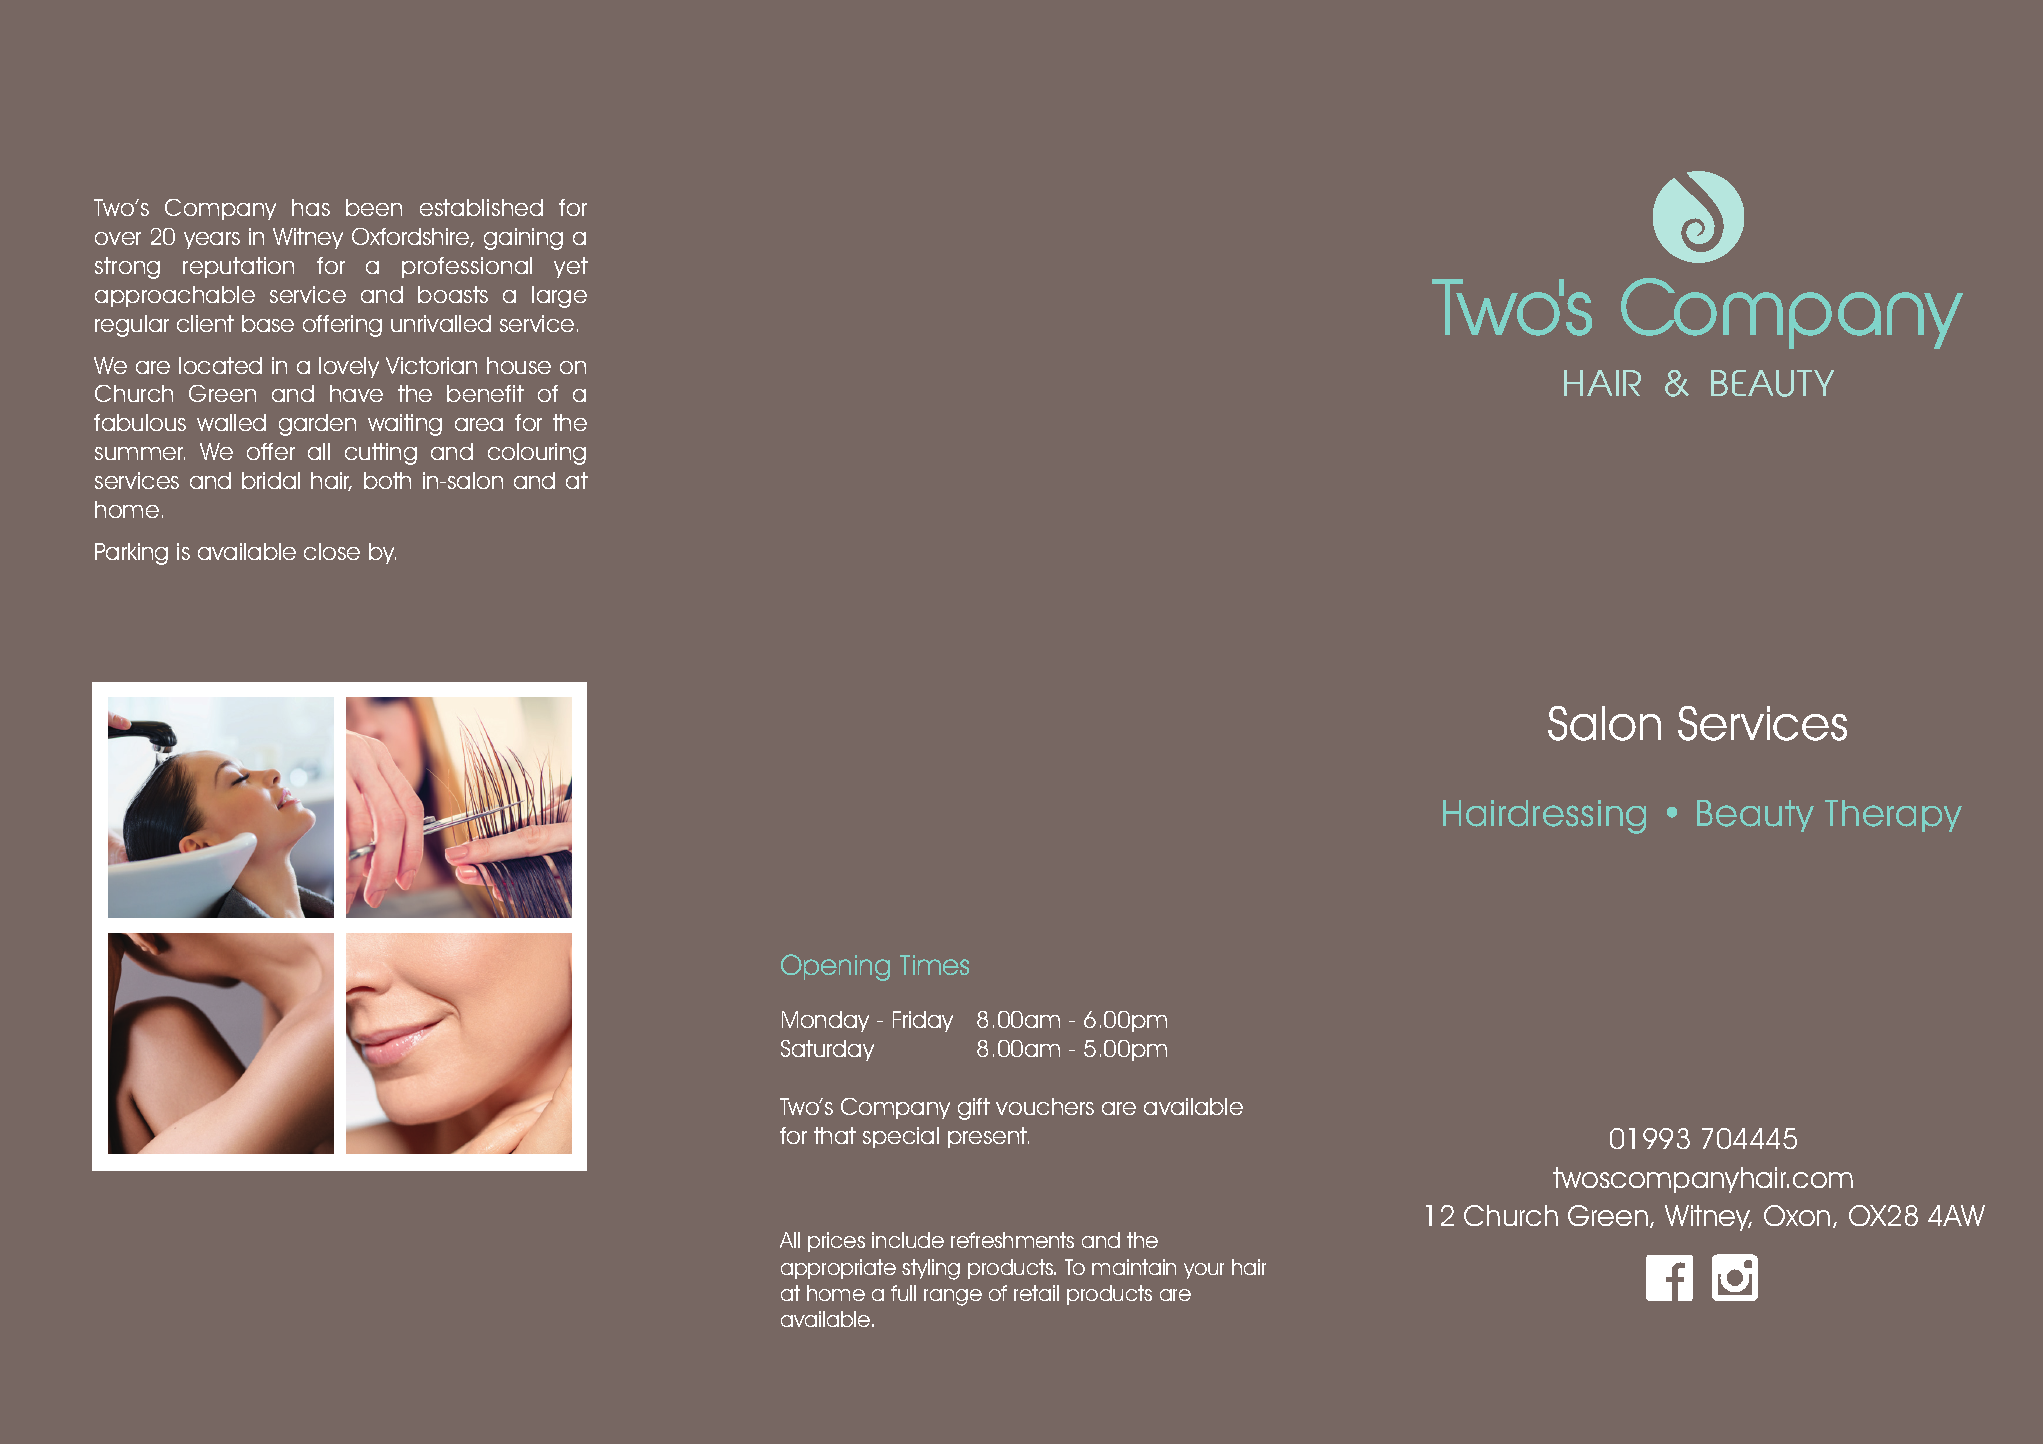 This screenshot has width=2043, height=1444. I want to click on your, so click(1204, 1271).
